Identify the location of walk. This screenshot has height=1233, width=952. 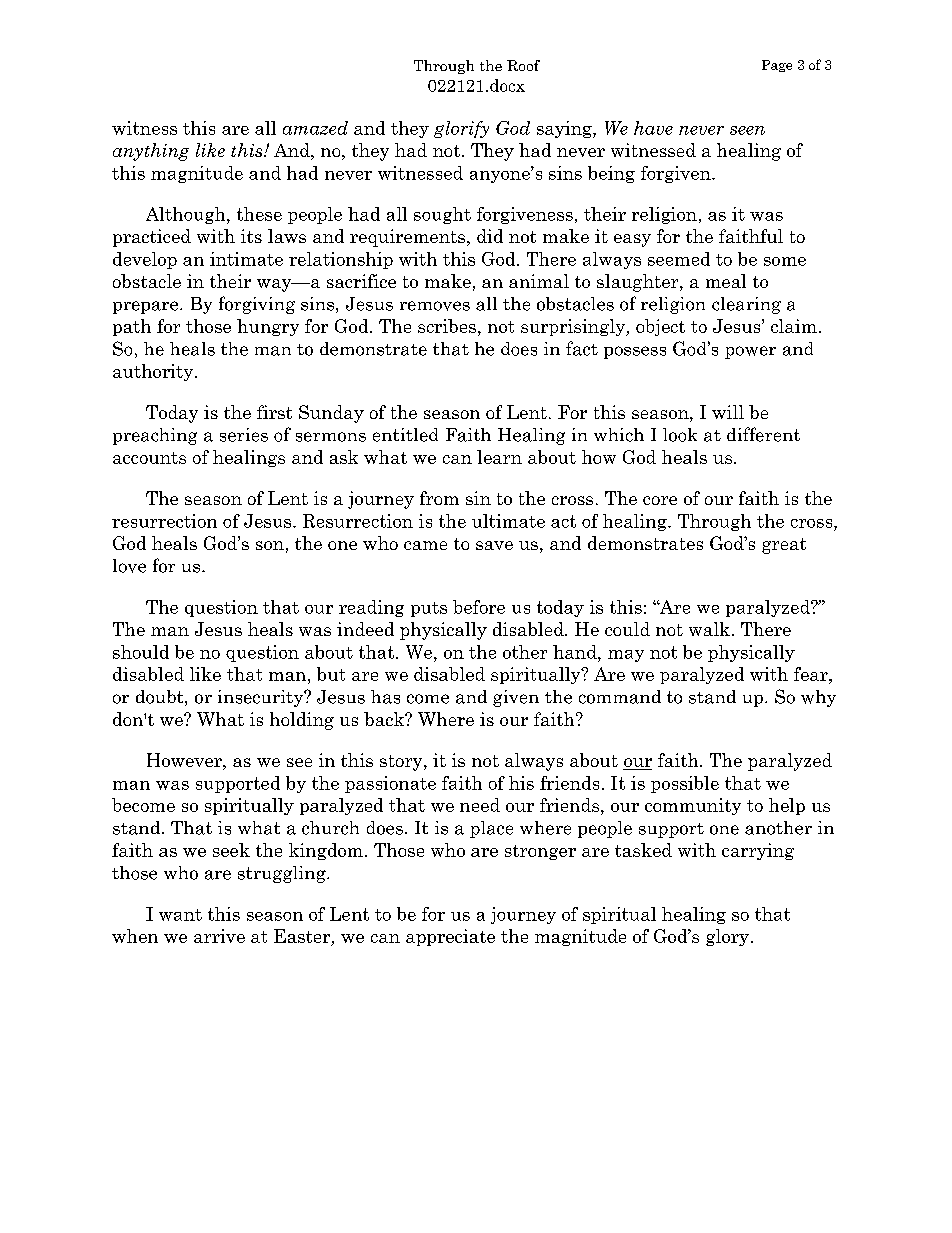
(709, 629).
